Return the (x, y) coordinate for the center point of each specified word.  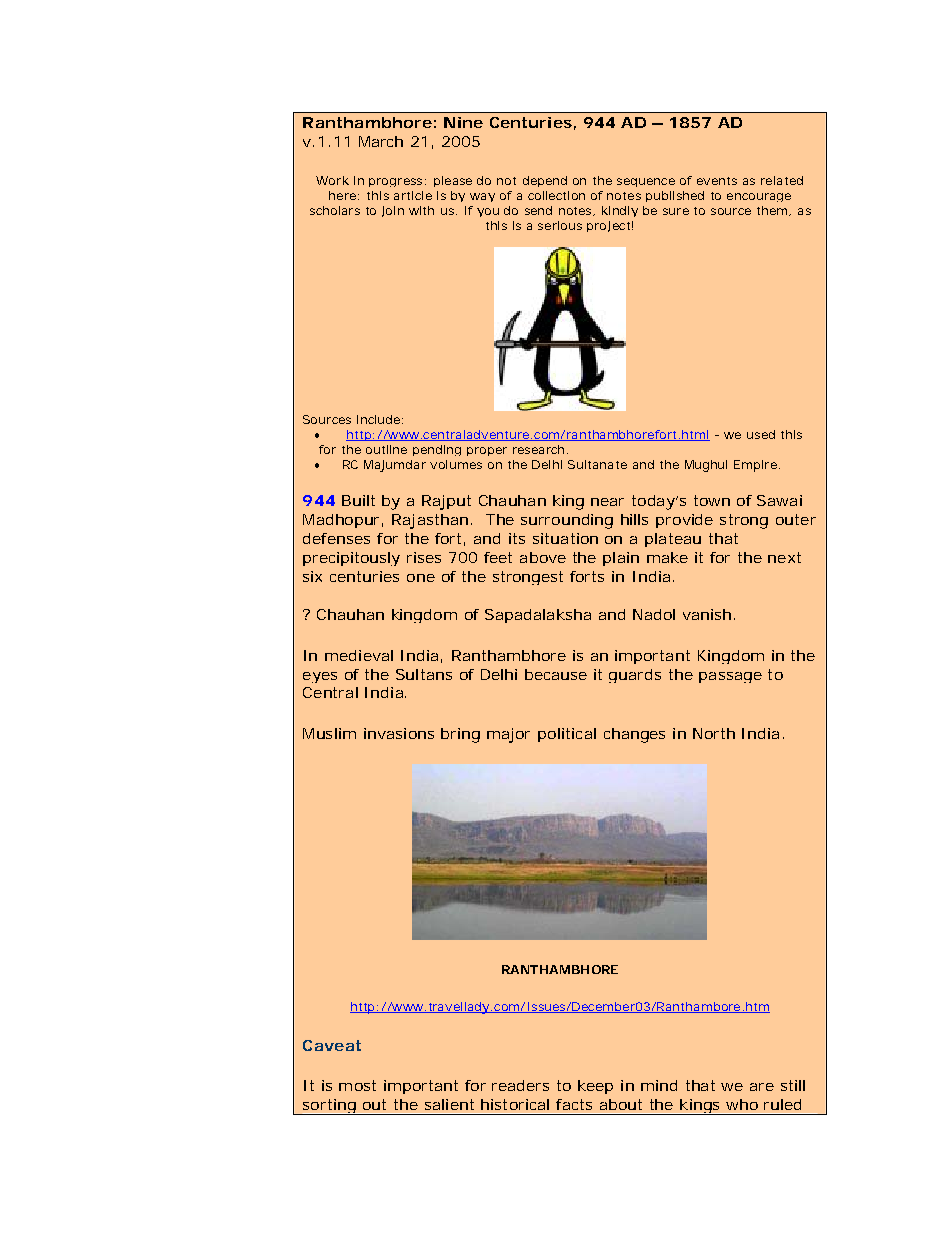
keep (595, 1087)
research (540, 449)
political (567, 735)
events (717, 181)
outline (386, 449)
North (714, 733)
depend (545, 181)
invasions (399, 733)
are (762, 1087)
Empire (757, 466)
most (357, 1085)
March (381, 141)
